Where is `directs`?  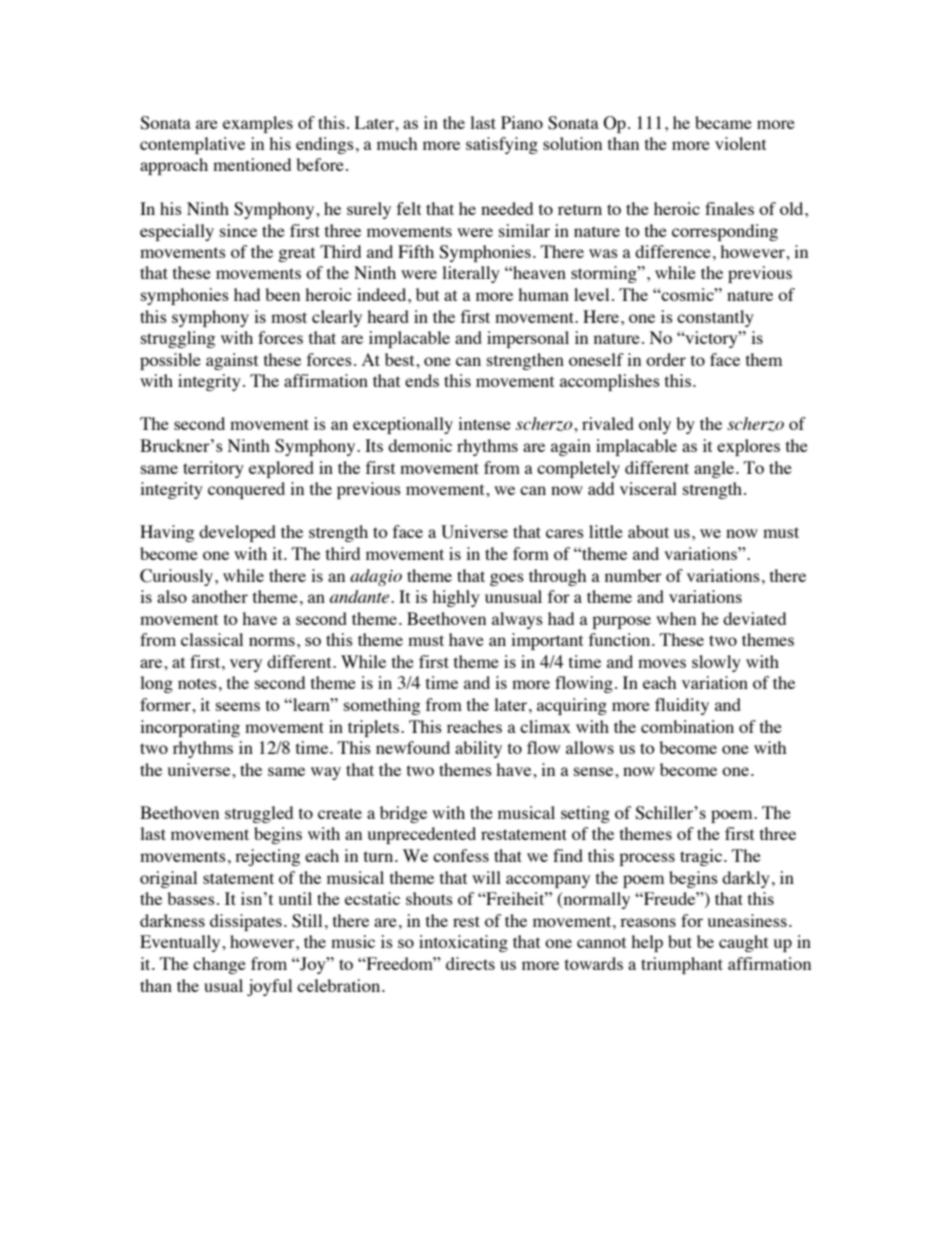 directs is located at coordinates (470, 963).
